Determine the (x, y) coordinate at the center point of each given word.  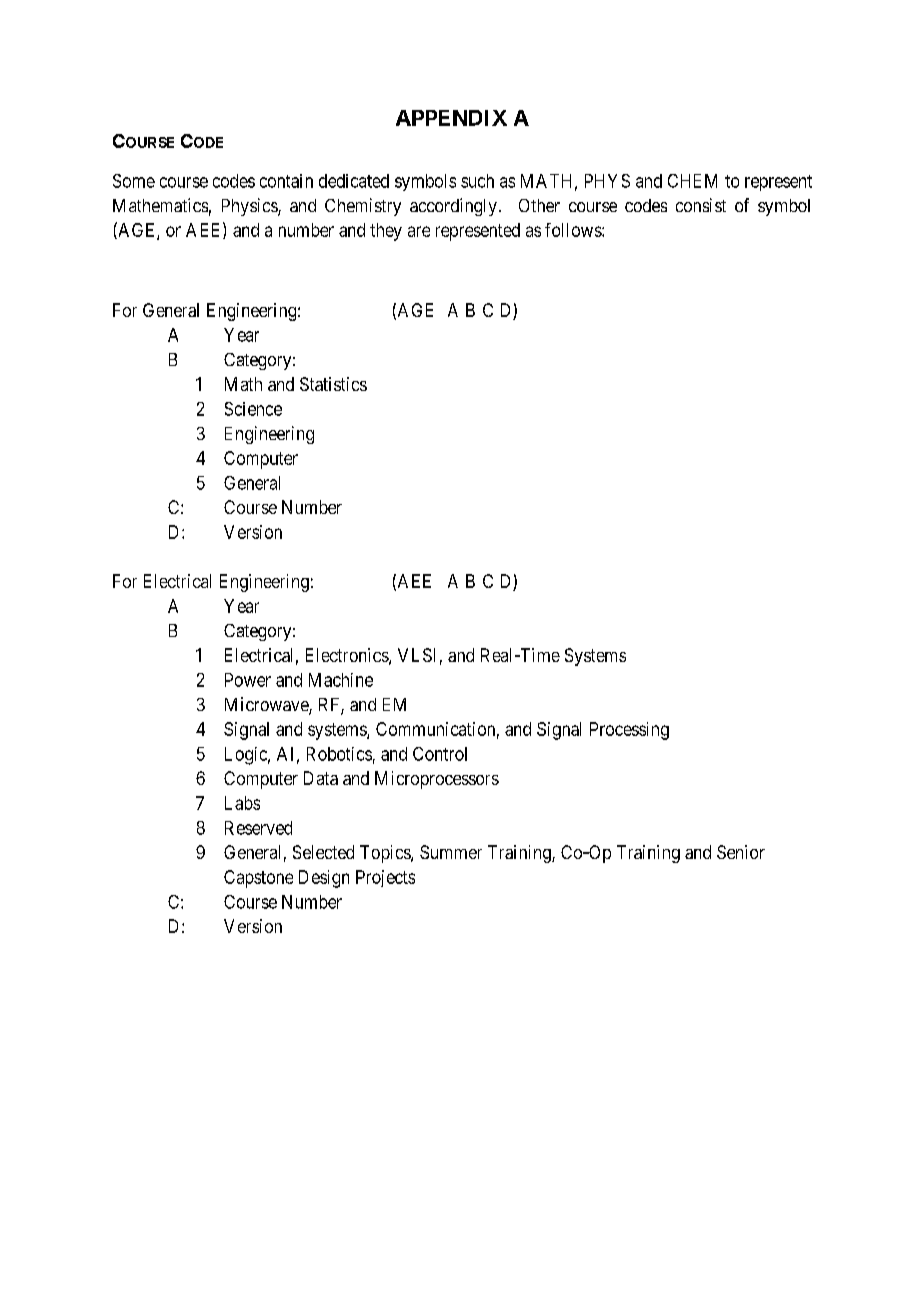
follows (574, 230)
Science (253, 409)
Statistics (333, 384)
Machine (341, 680)
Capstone (258, 879)
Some (134, 181)
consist (701, 205)
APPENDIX (451, 118)
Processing (629, 731)
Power (248, 680)
